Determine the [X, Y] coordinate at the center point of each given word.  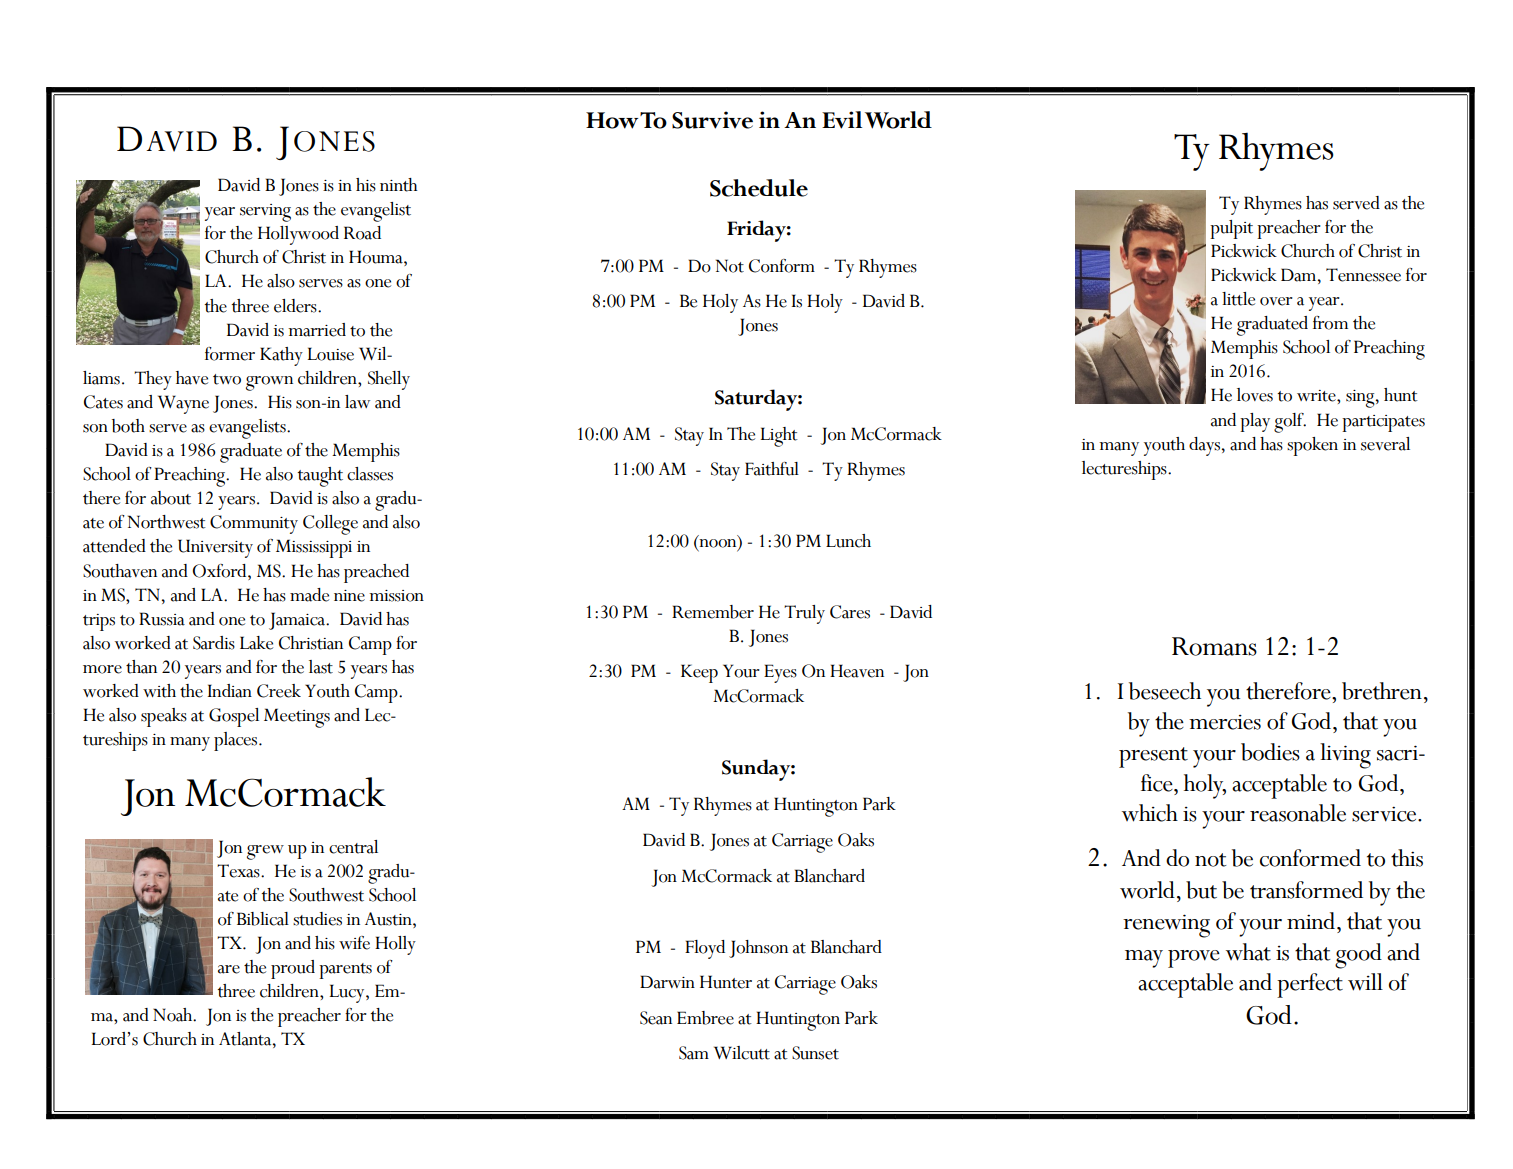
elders [296, 306]
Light [779, 437]
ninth [398, 185]
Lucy [348, 993]
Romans [1214, 646]
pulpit [1231, 229]
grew [265, 852]
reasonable [1298, 813]
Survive [712, 120]
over [1276, 301]
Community [254, 524]
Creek [279, 691]
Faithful [772, 469]
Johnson [758, 949]
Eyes [780, 673]
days [1204, 446]
